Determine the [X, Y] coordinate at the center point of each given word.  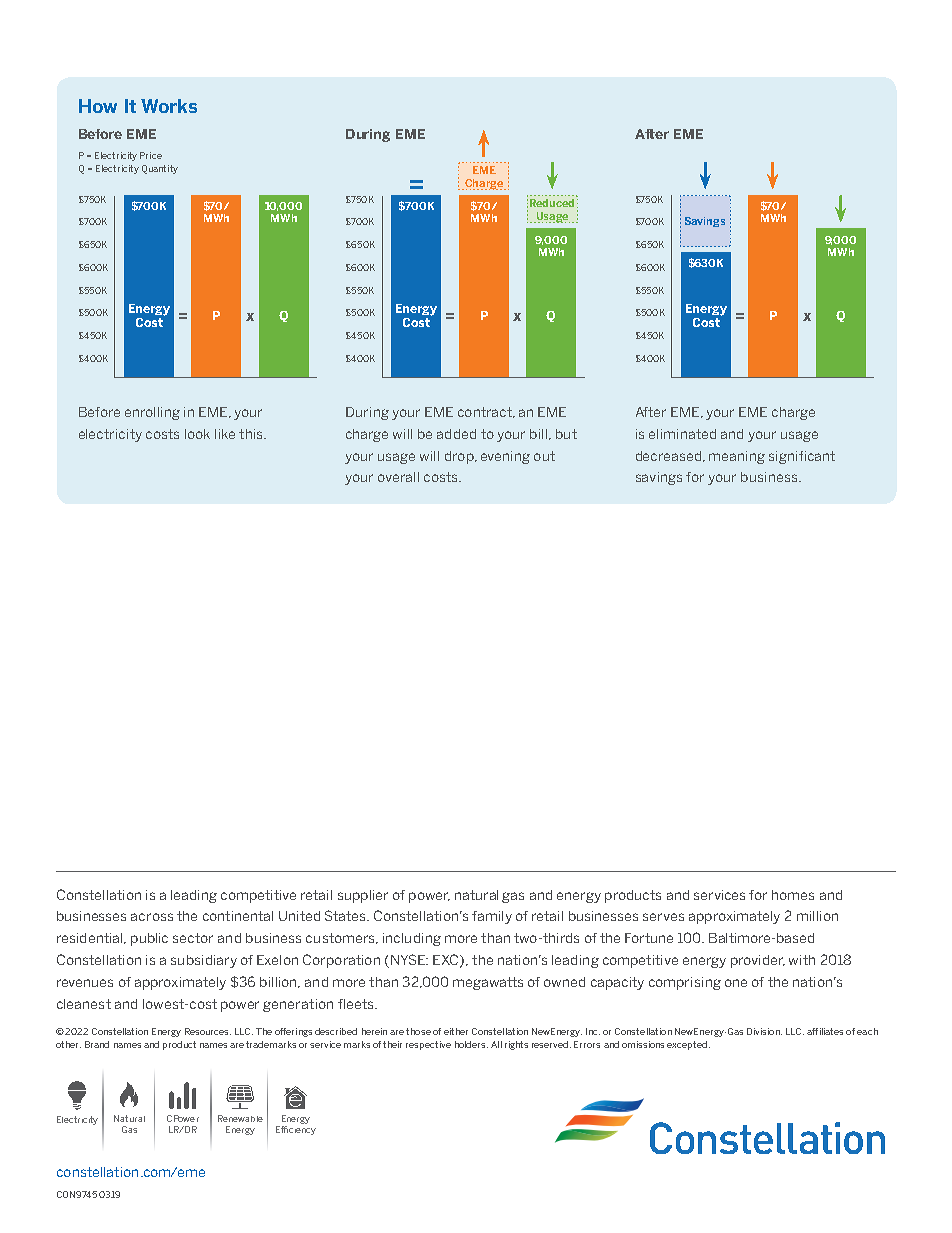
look [197, 434]
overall [398, 477]
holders [471, 1044]
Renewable [240, 1118]
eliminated [682, 434]
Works [169, 106]
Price [151, 155]
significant [802, 457]
